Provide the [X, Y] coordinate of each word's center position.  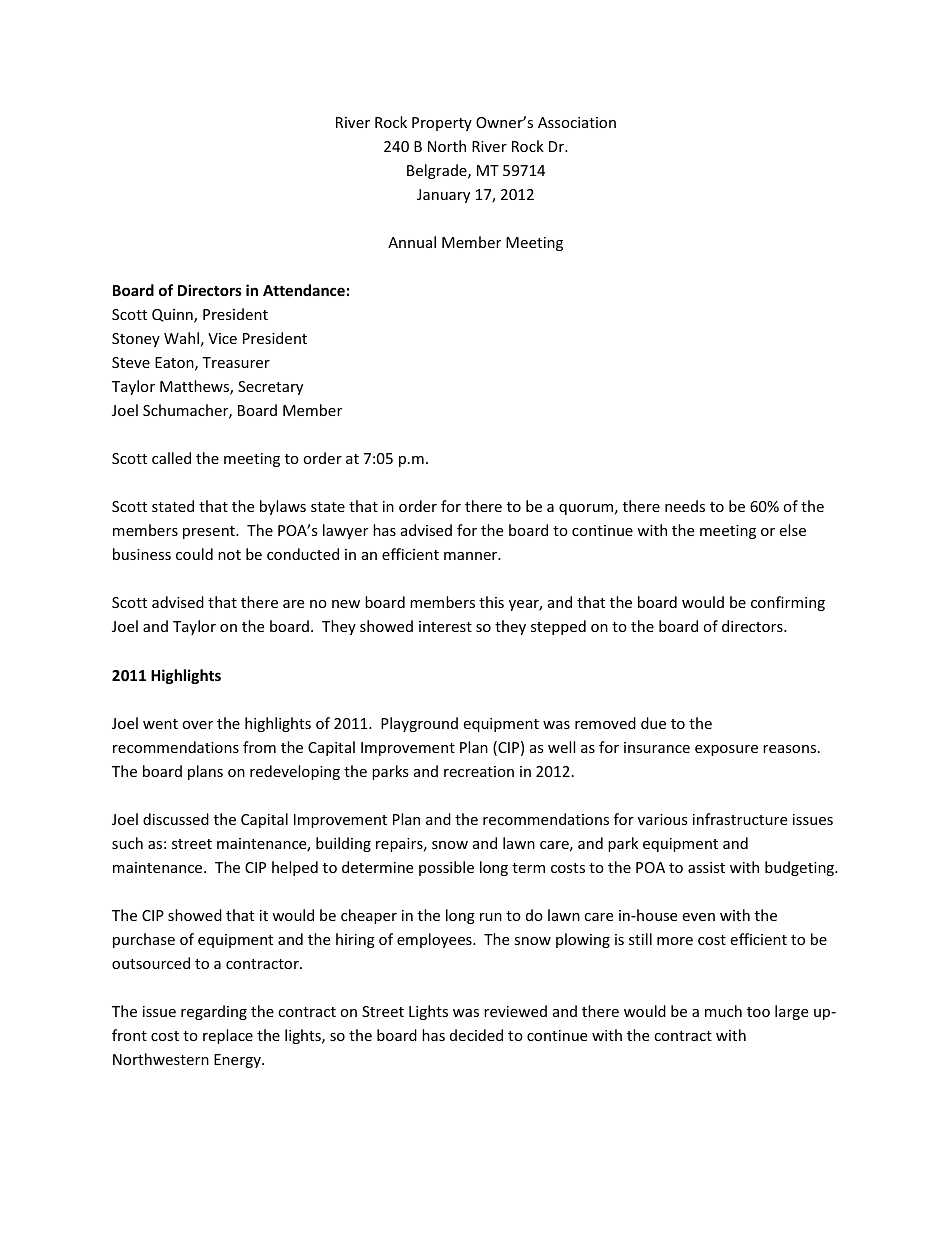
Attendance [304, 290]
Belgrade [438, 171]
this [491, 602]
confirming [788, 603]
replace [228, 1036]
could [194, 554]
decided [476, 1035]
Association [577, 122]
